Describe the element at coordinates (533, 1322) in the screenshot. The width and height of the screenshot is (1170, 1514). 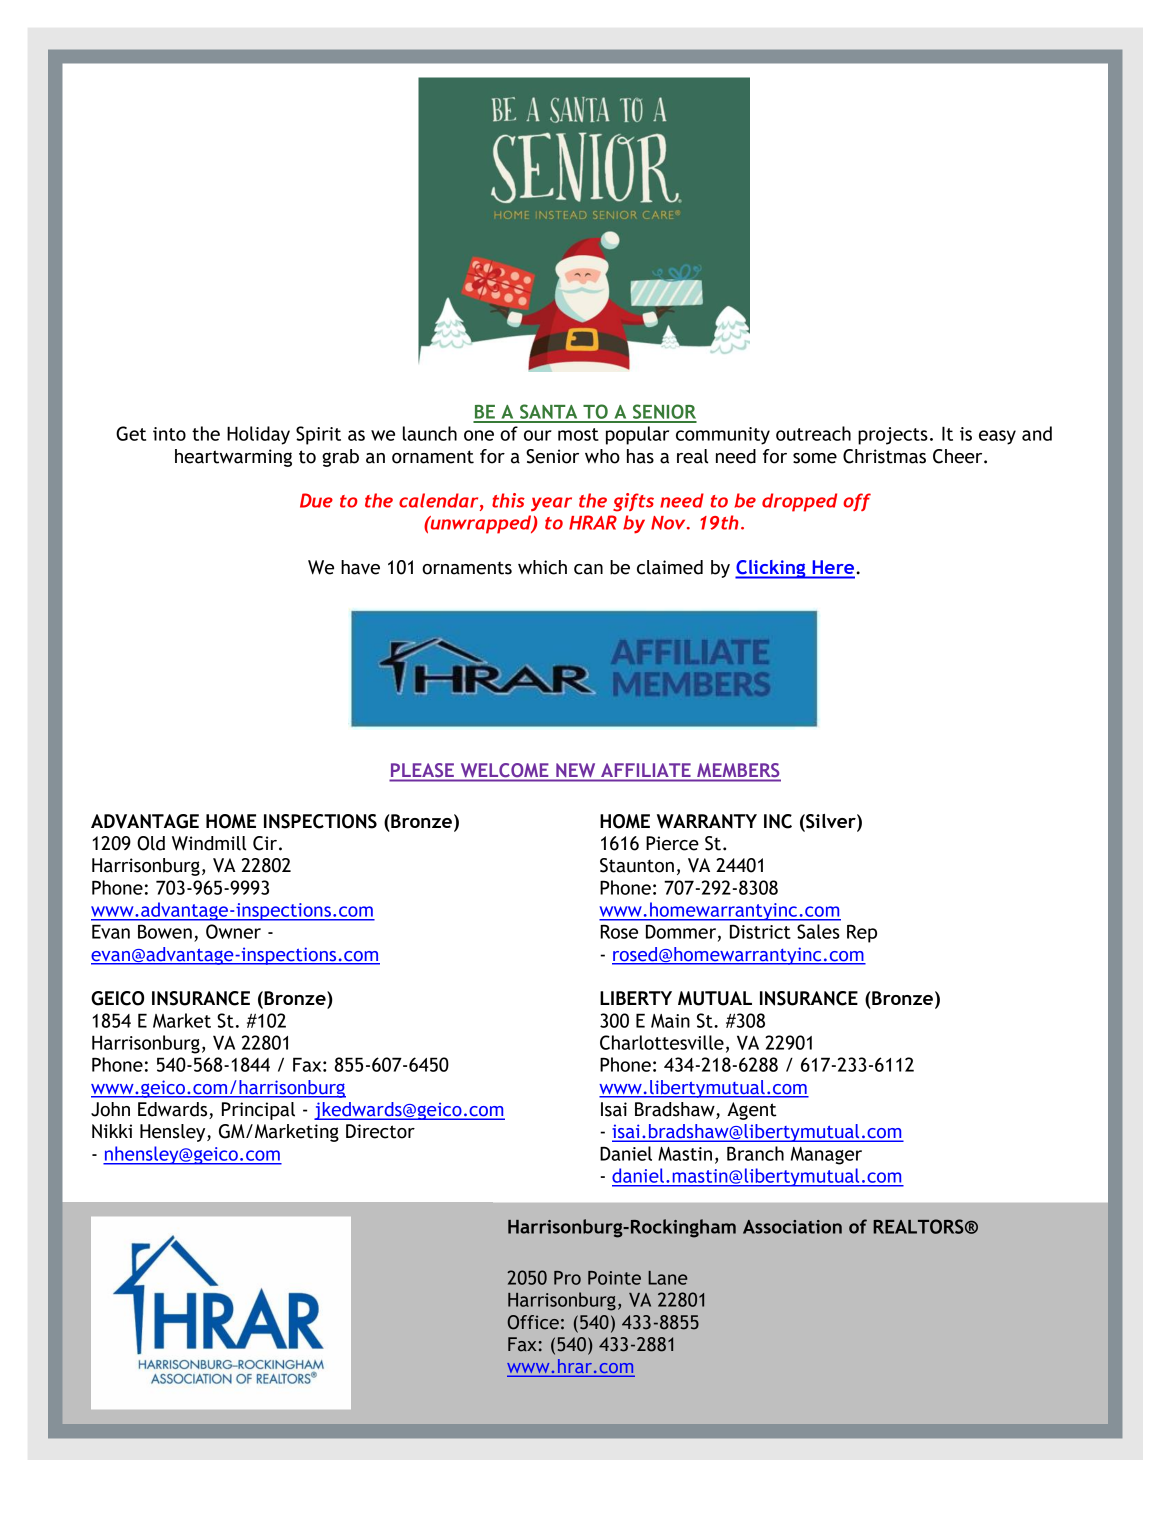
I see `Office` at that location.
